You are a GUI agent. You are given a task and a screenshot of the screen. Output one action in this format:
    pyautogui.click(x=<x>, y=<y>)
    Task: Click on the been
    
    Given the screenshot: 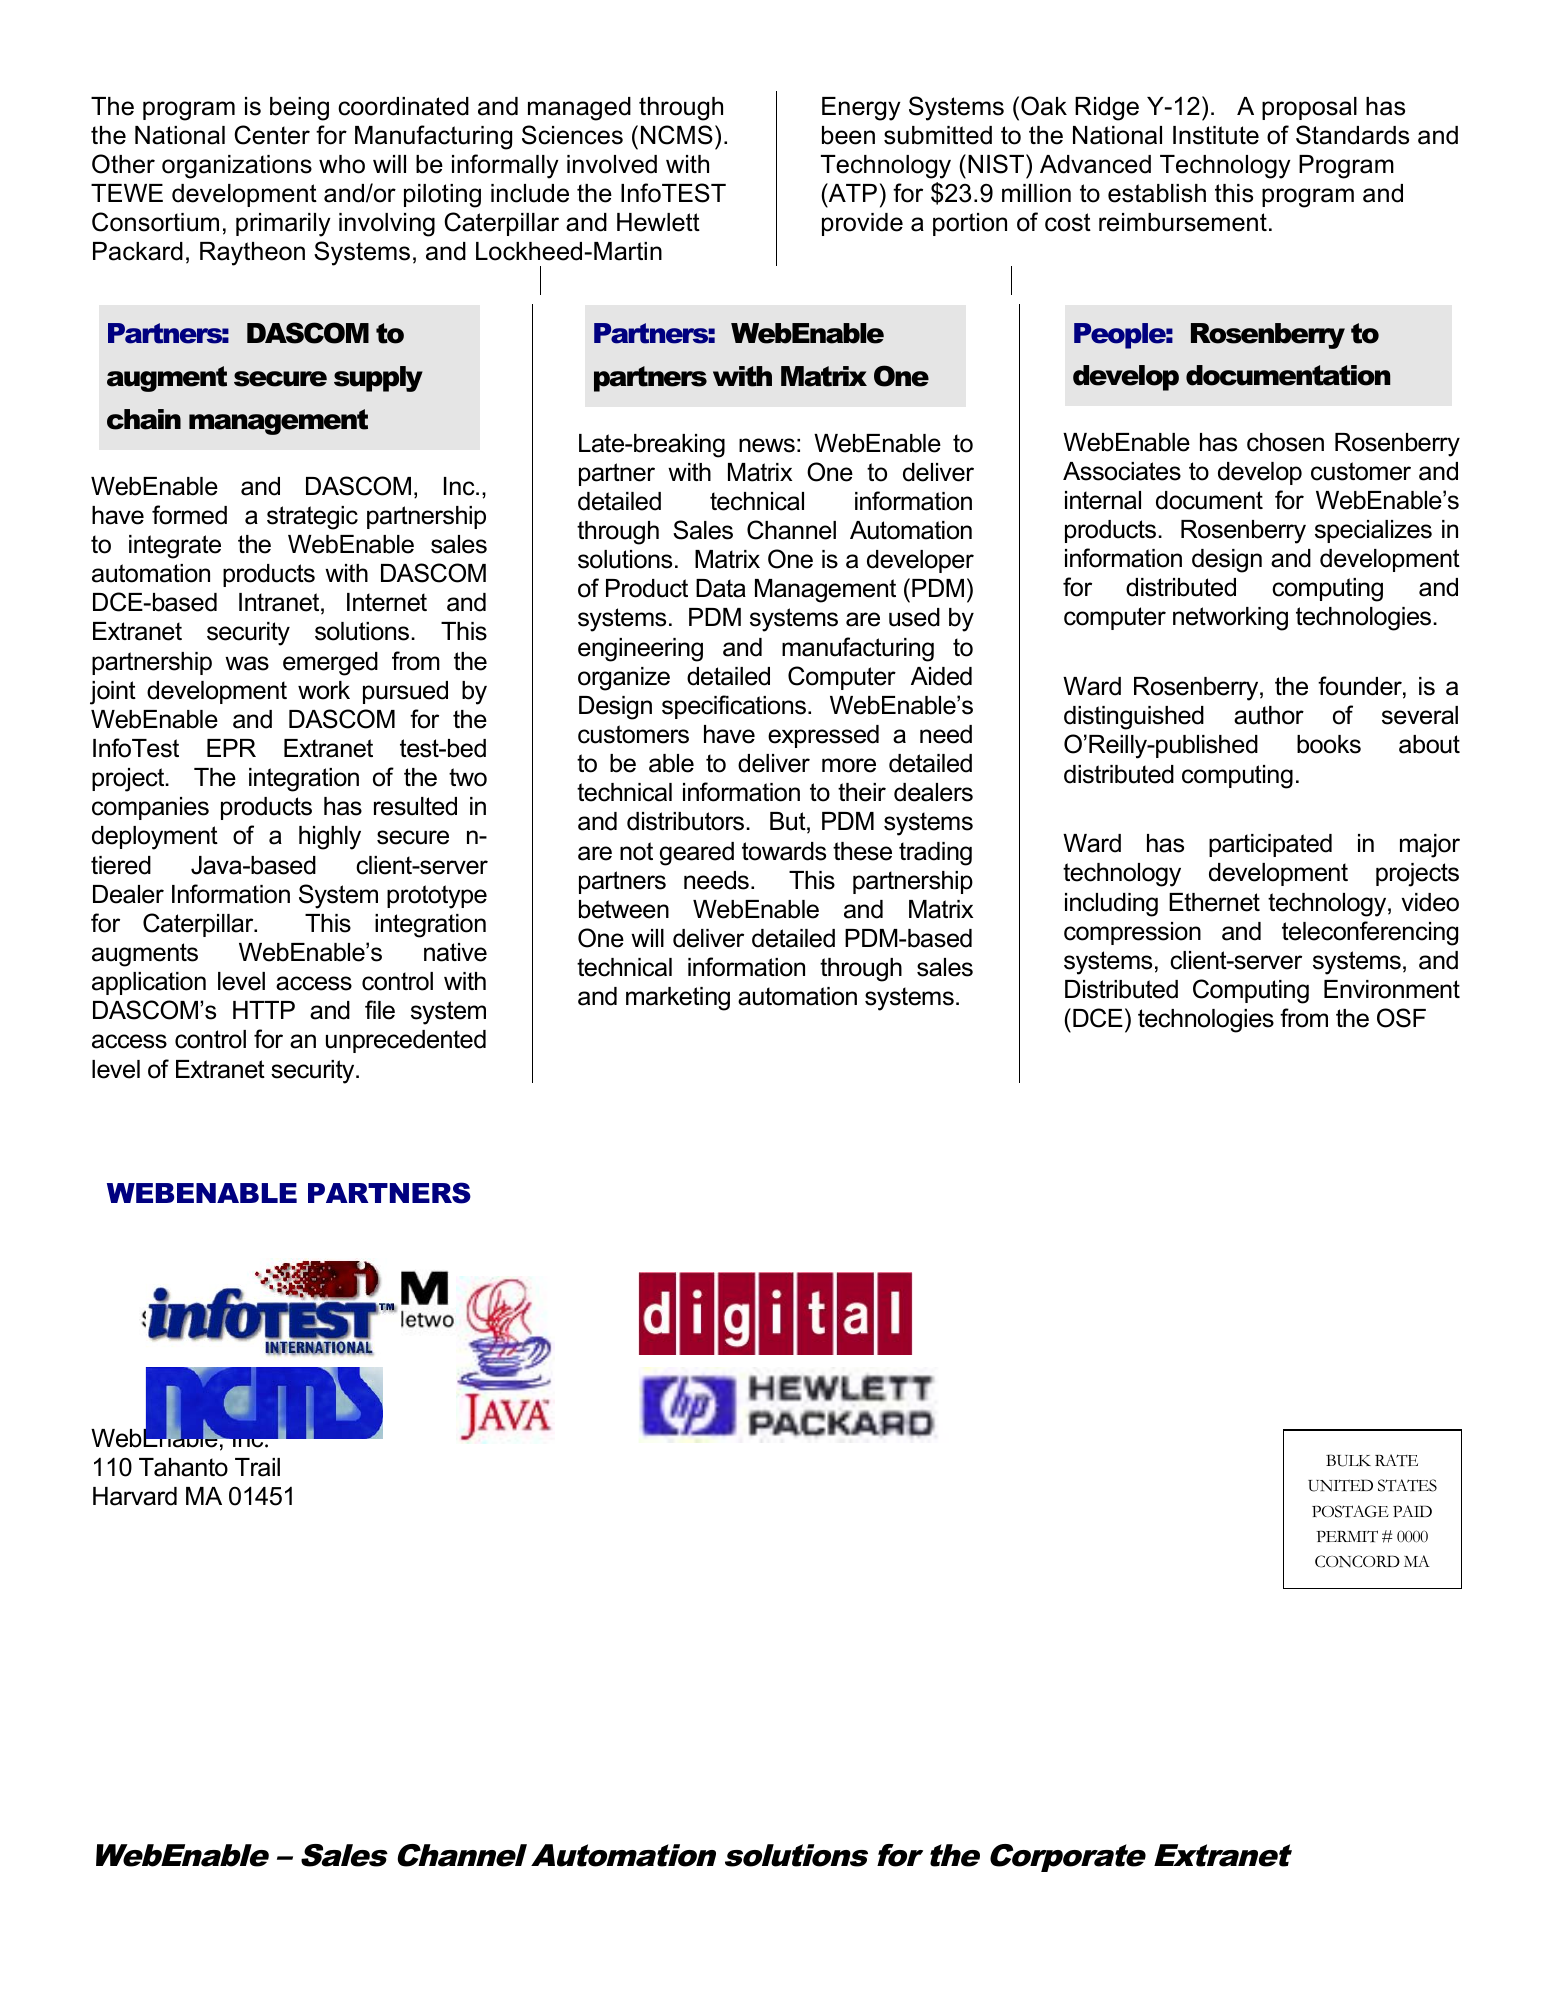 What is the action you would take?
    pyautogui.click(x=848, y=135)
